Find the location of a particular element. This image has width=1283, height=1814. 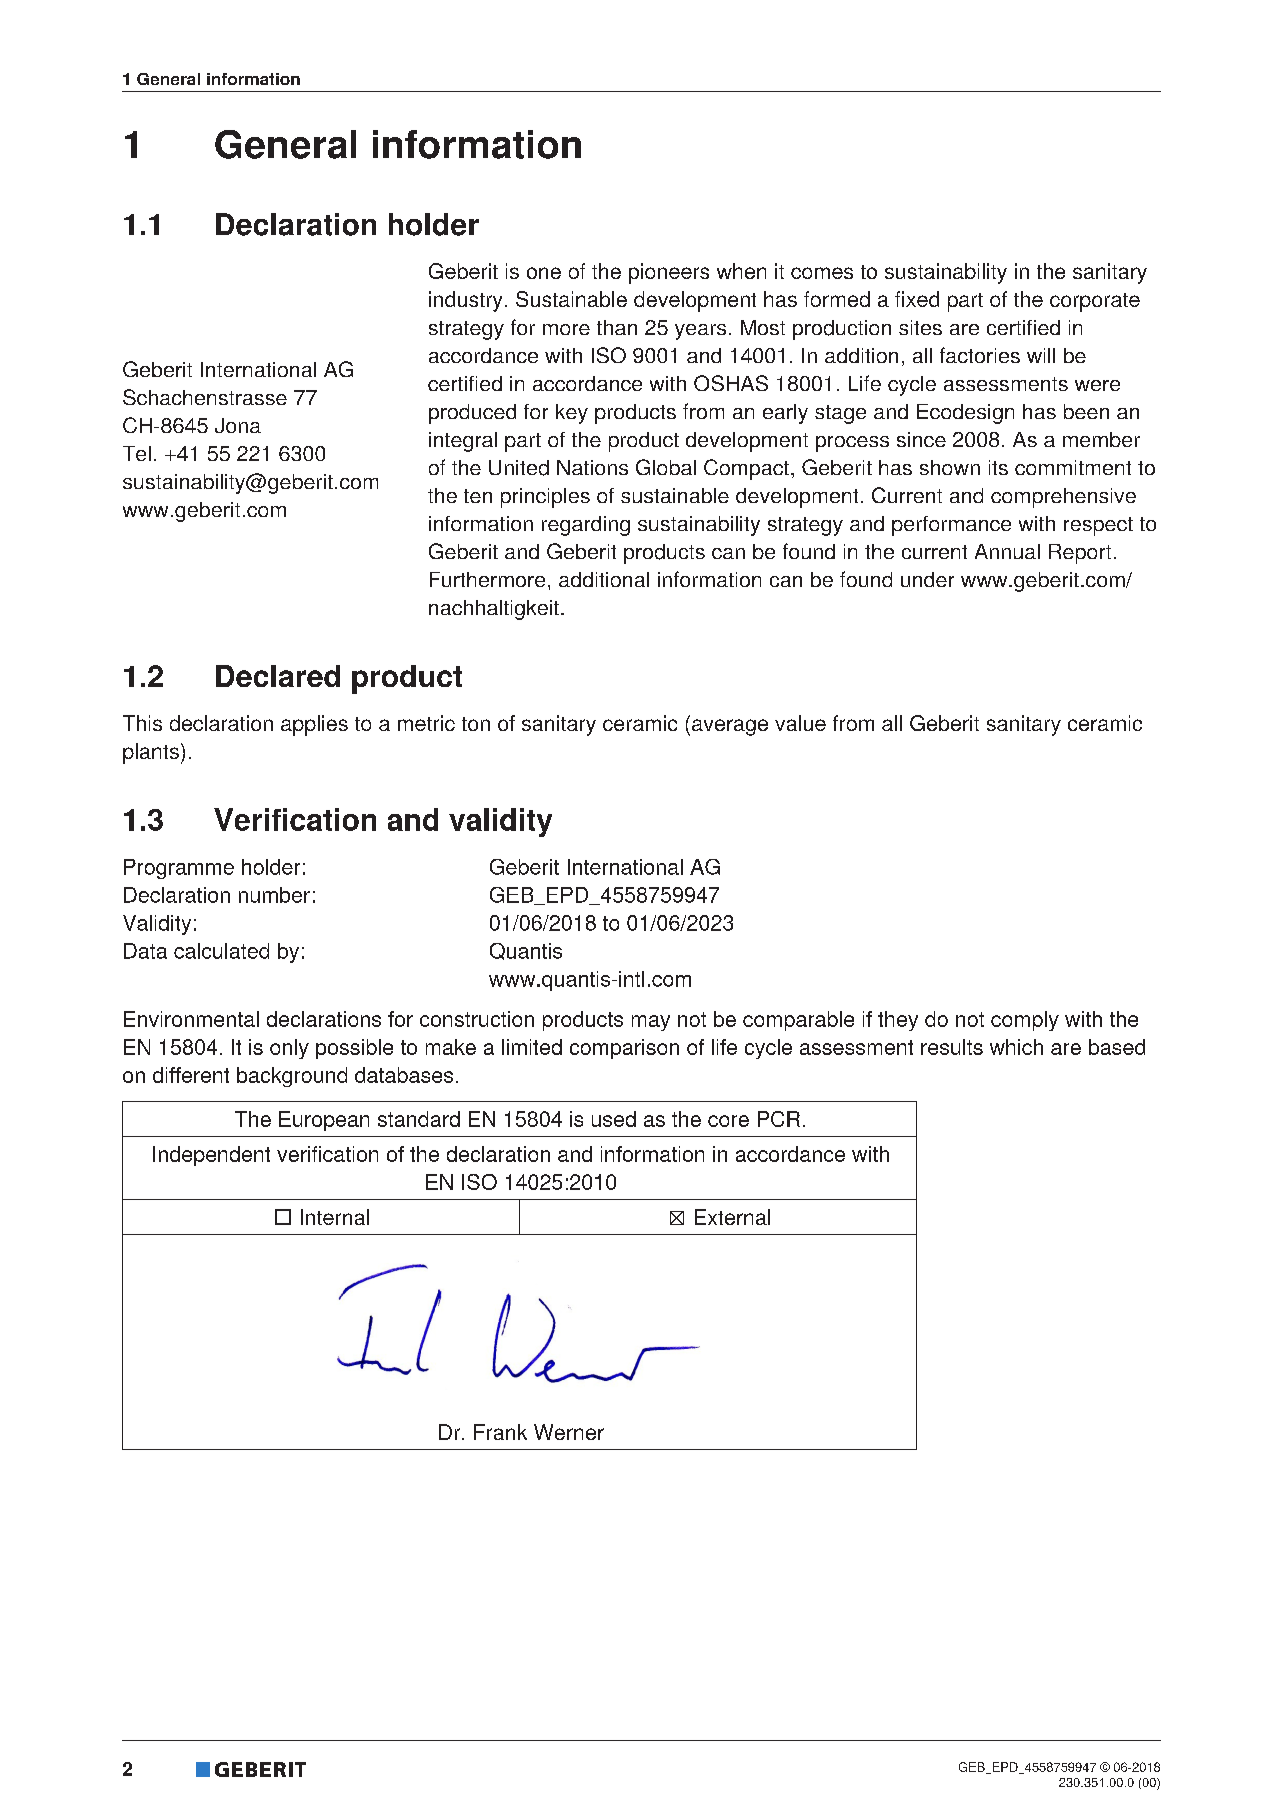

average is located at coordinates (730, 727).
